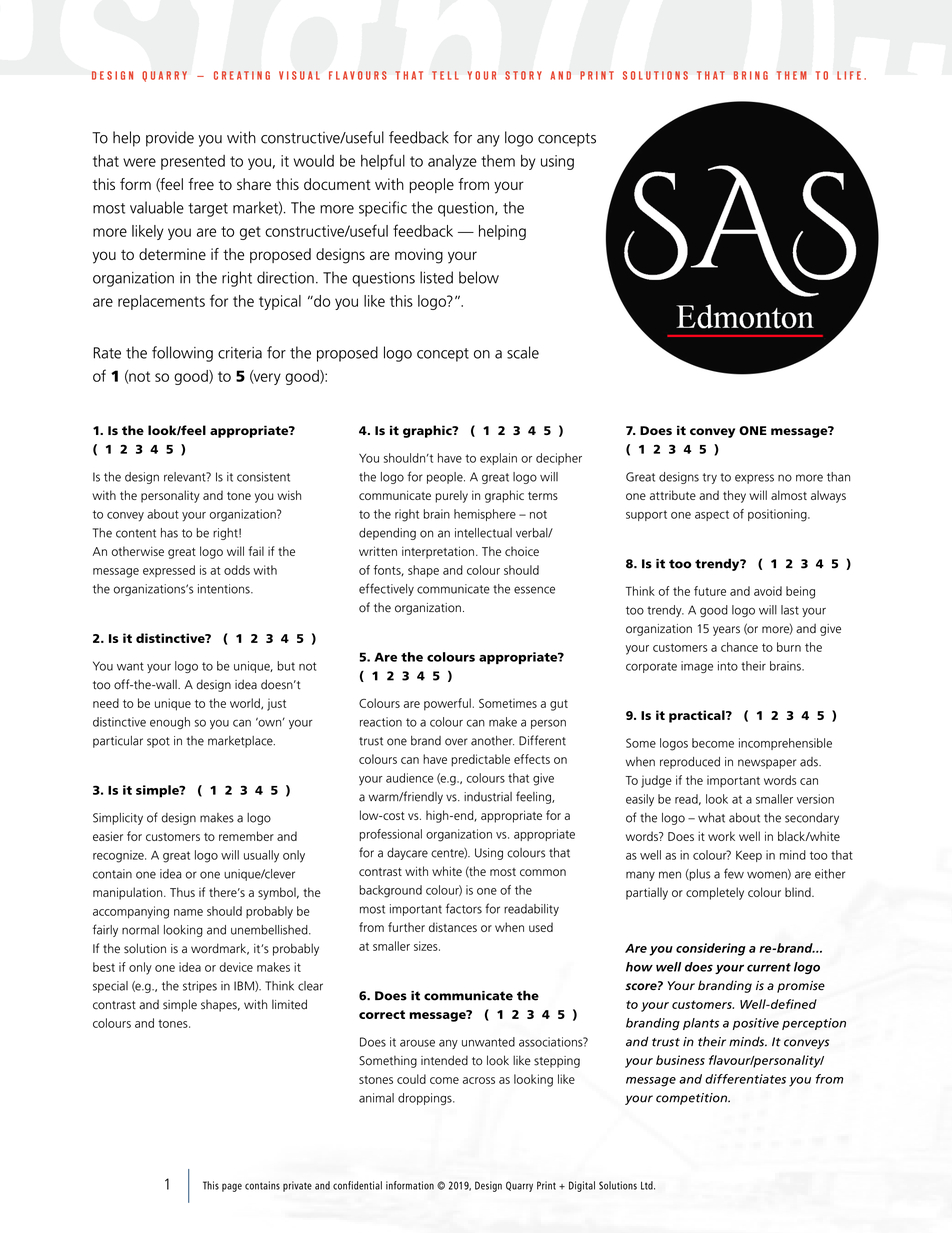 Image resolution: width=952 pixels, height=1233 pixels. Describe the element at coordinates (452, 162) in the page. I see `analyze` at that location.
